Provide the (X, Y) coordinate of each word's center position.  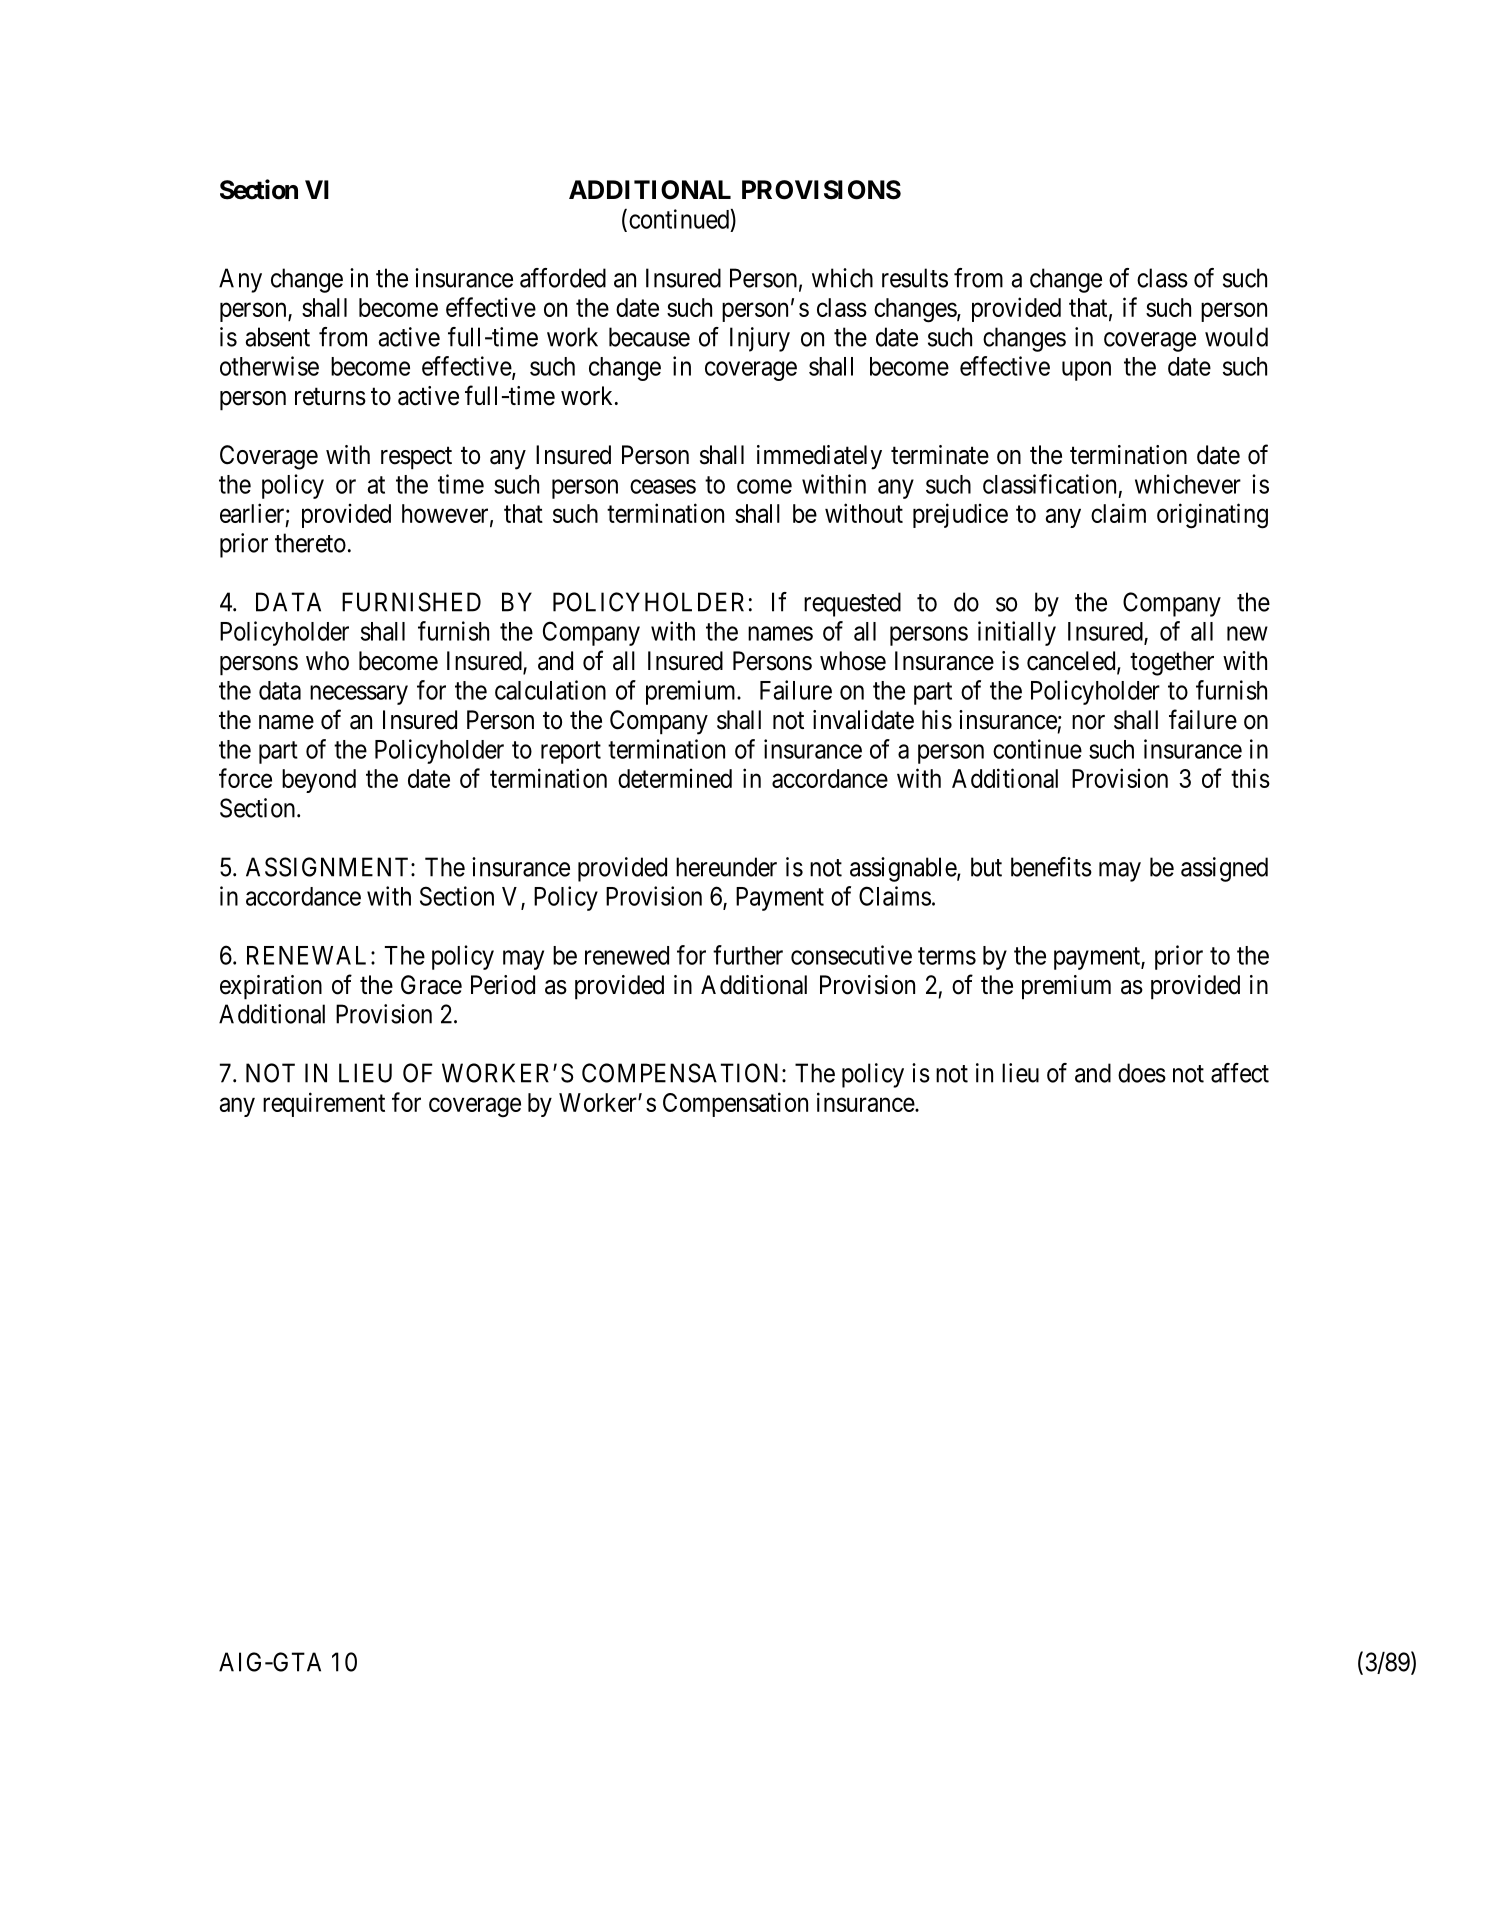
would (1236, 337)
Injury (760, 339)
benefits (1051, 867)
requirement (324, 1104)
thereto (310, 543)
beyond (319, 781)
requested (852, 604)
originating (1212, 516)
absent (277, 337)
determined (675, 778)
